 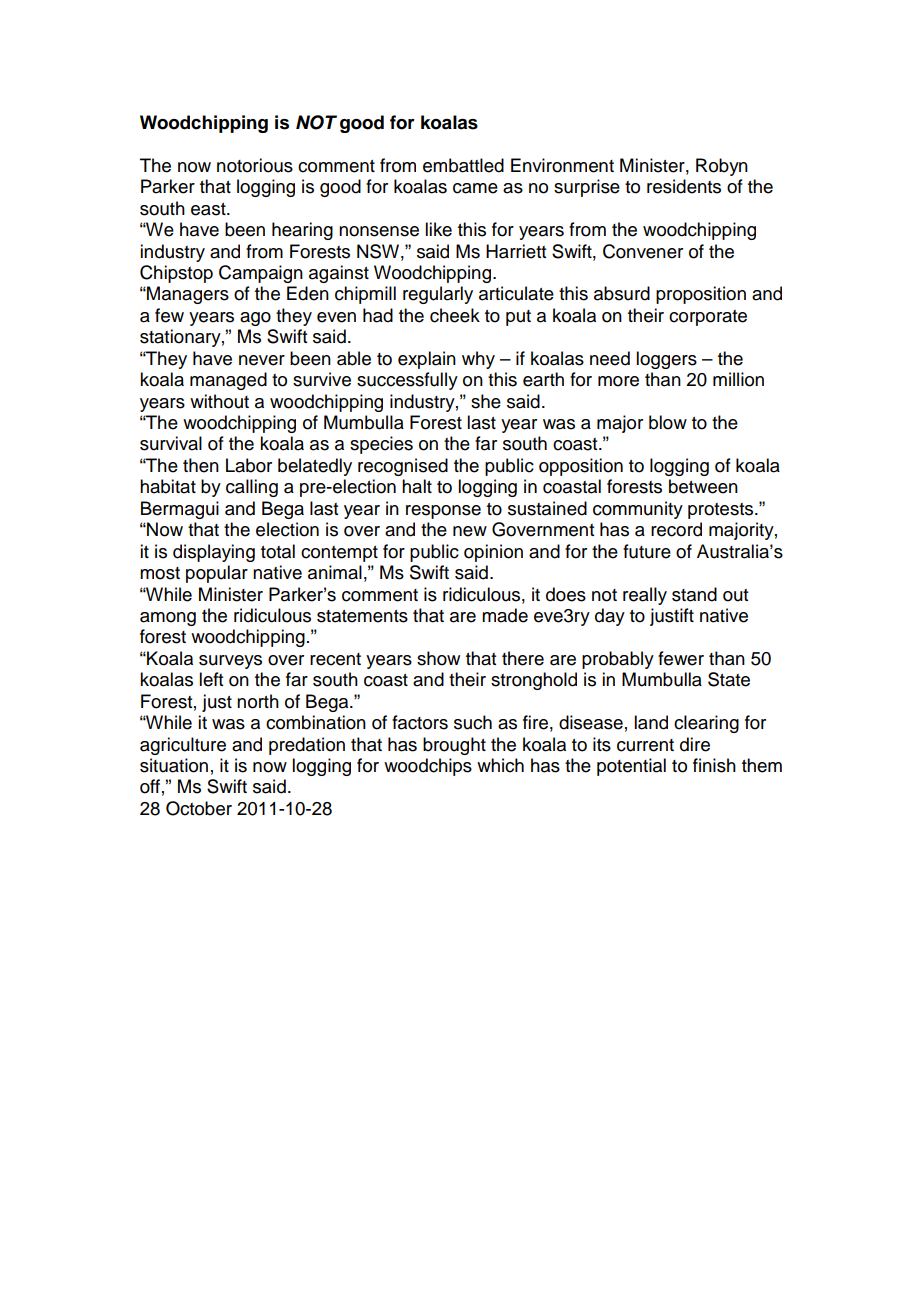 I want to click on residents, so click(x=684, y=186).
